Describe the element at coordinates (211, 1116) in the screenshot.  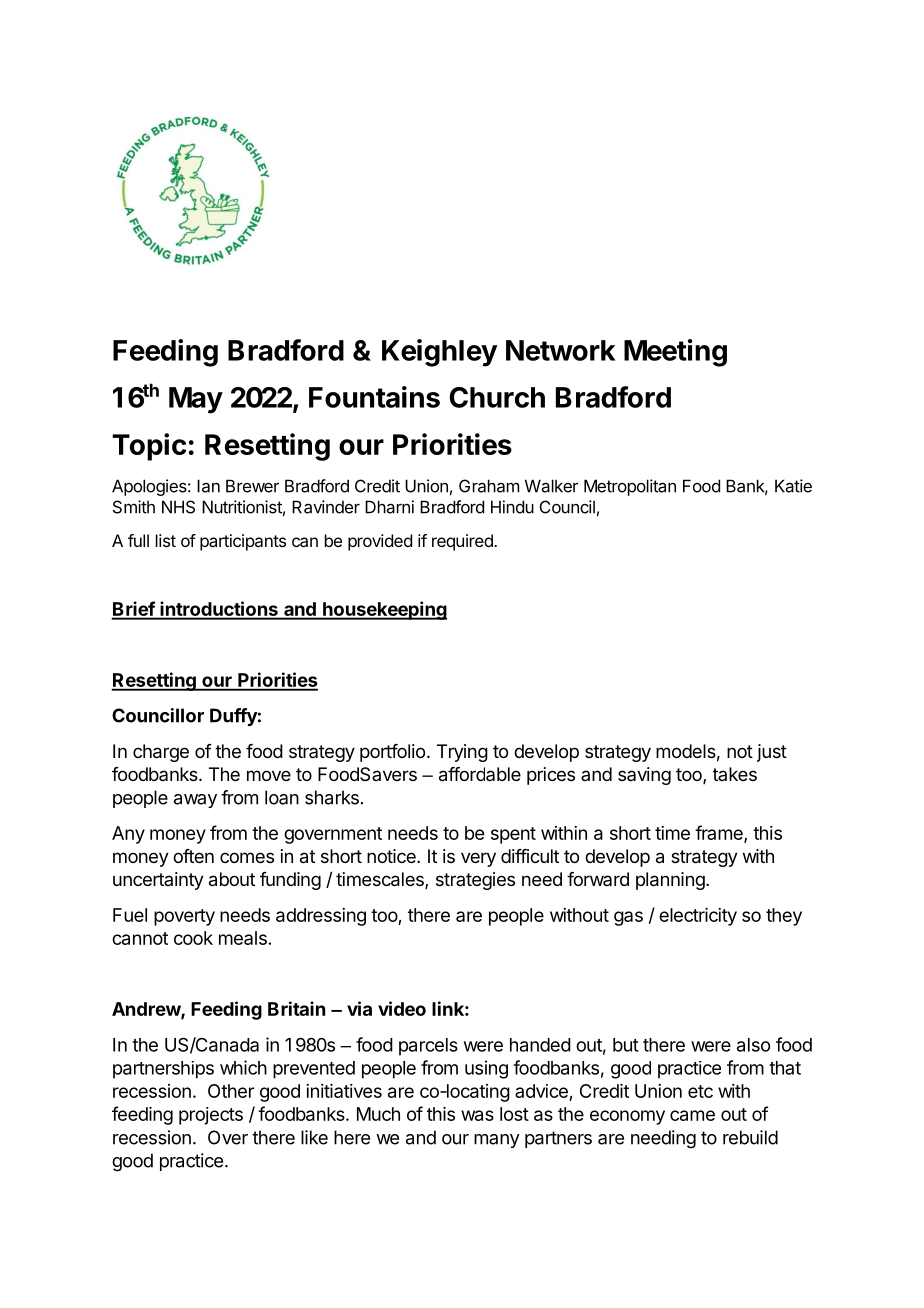
I see `projects` at that location.
